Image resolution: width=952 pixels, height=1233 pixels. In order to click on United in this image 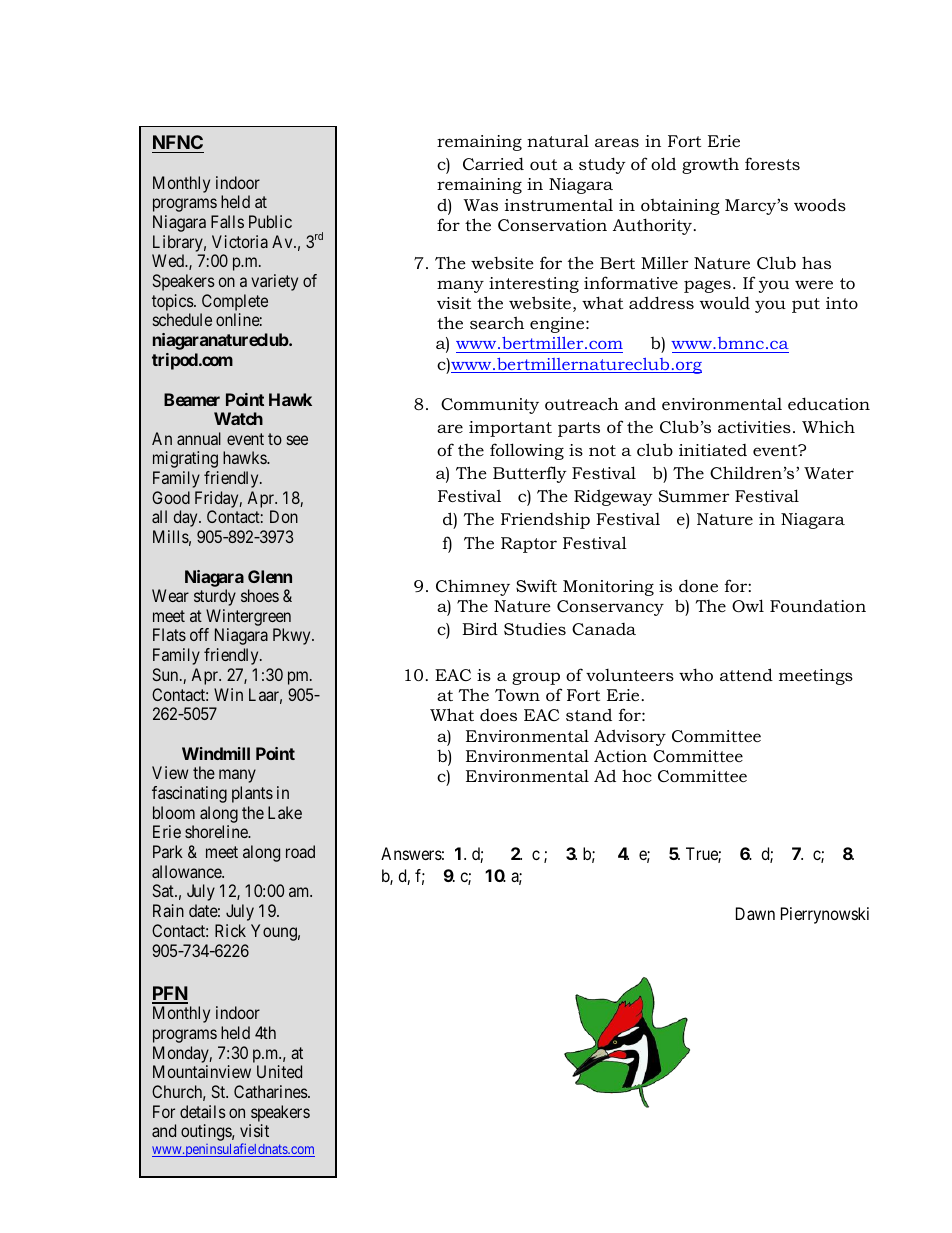, I will do `click(279, 1071)`.
